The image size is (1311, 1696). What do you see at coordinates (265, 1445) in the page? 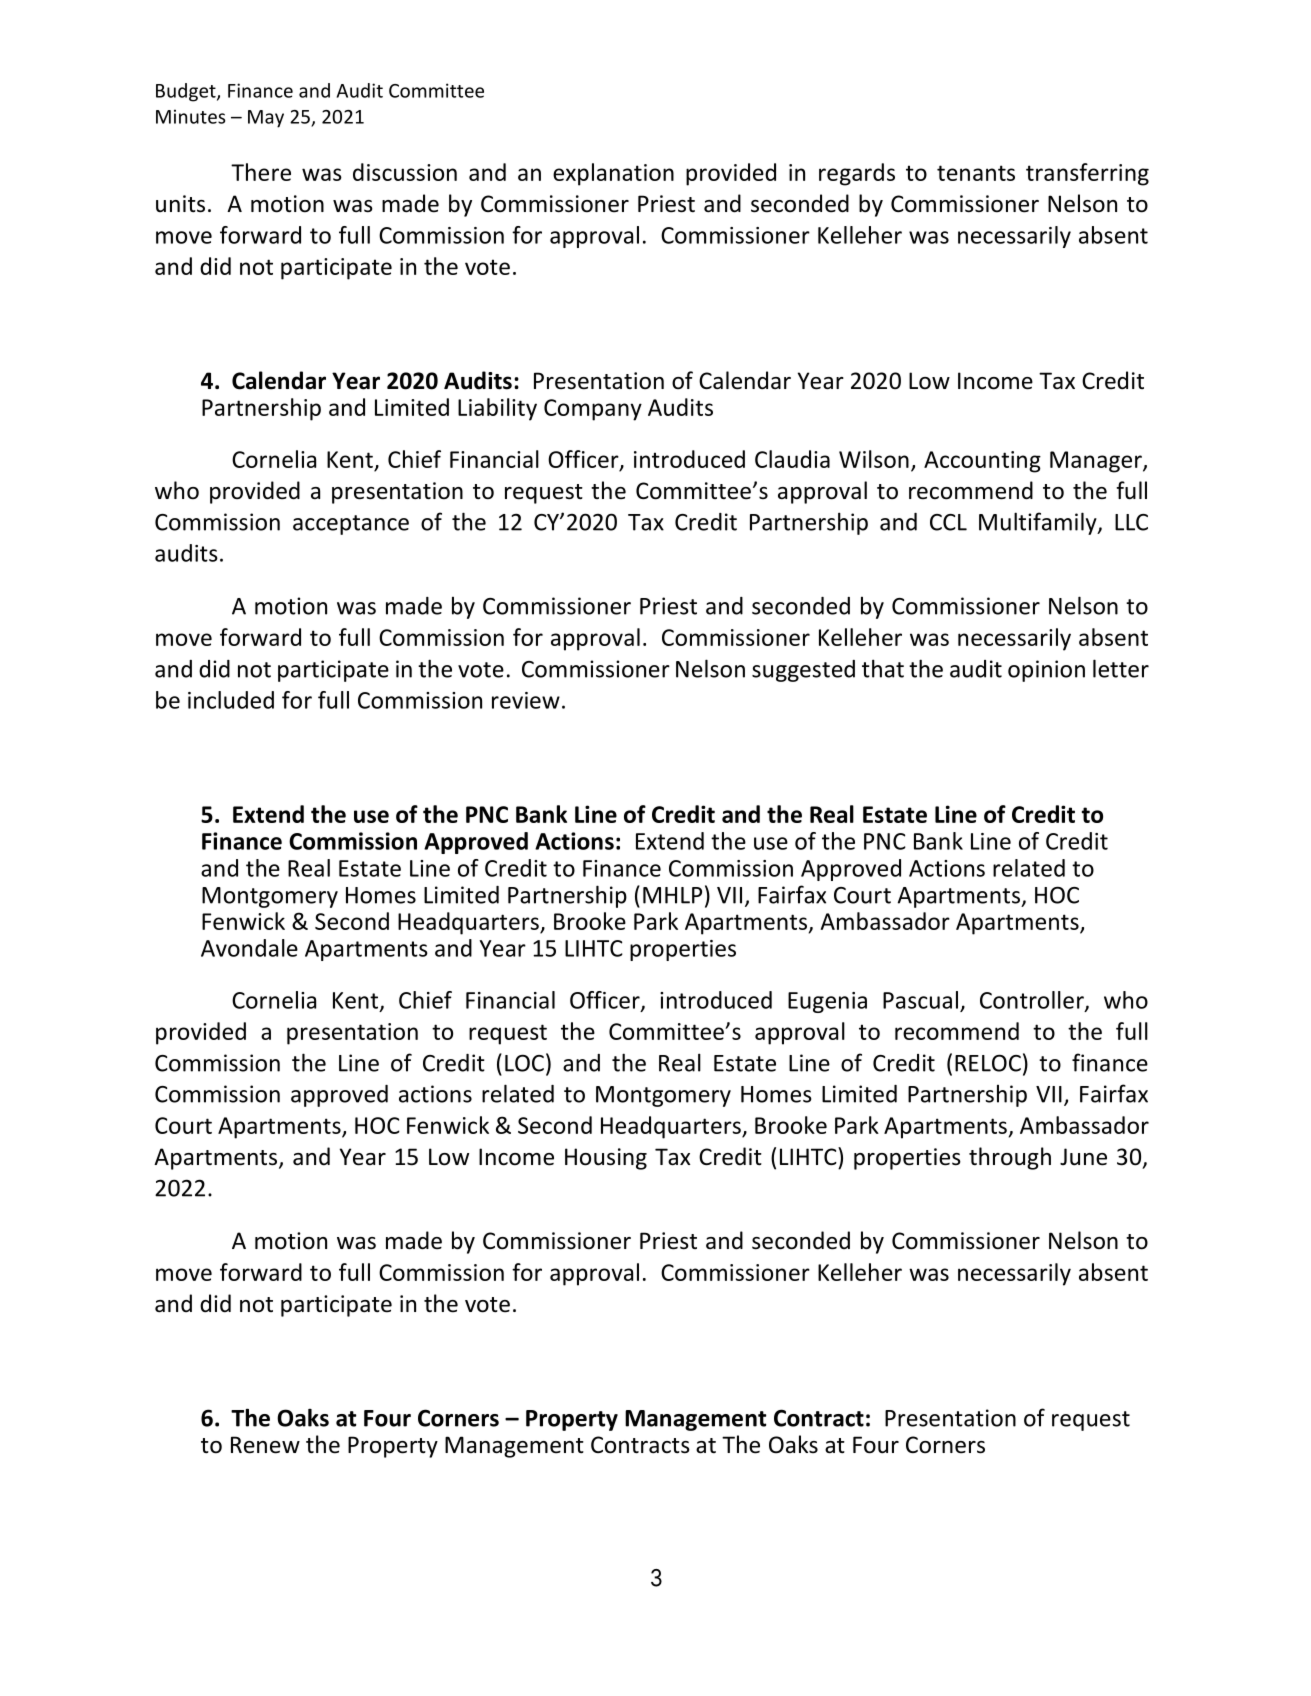
I see `Renew` at bounding box center [265, 1445].
